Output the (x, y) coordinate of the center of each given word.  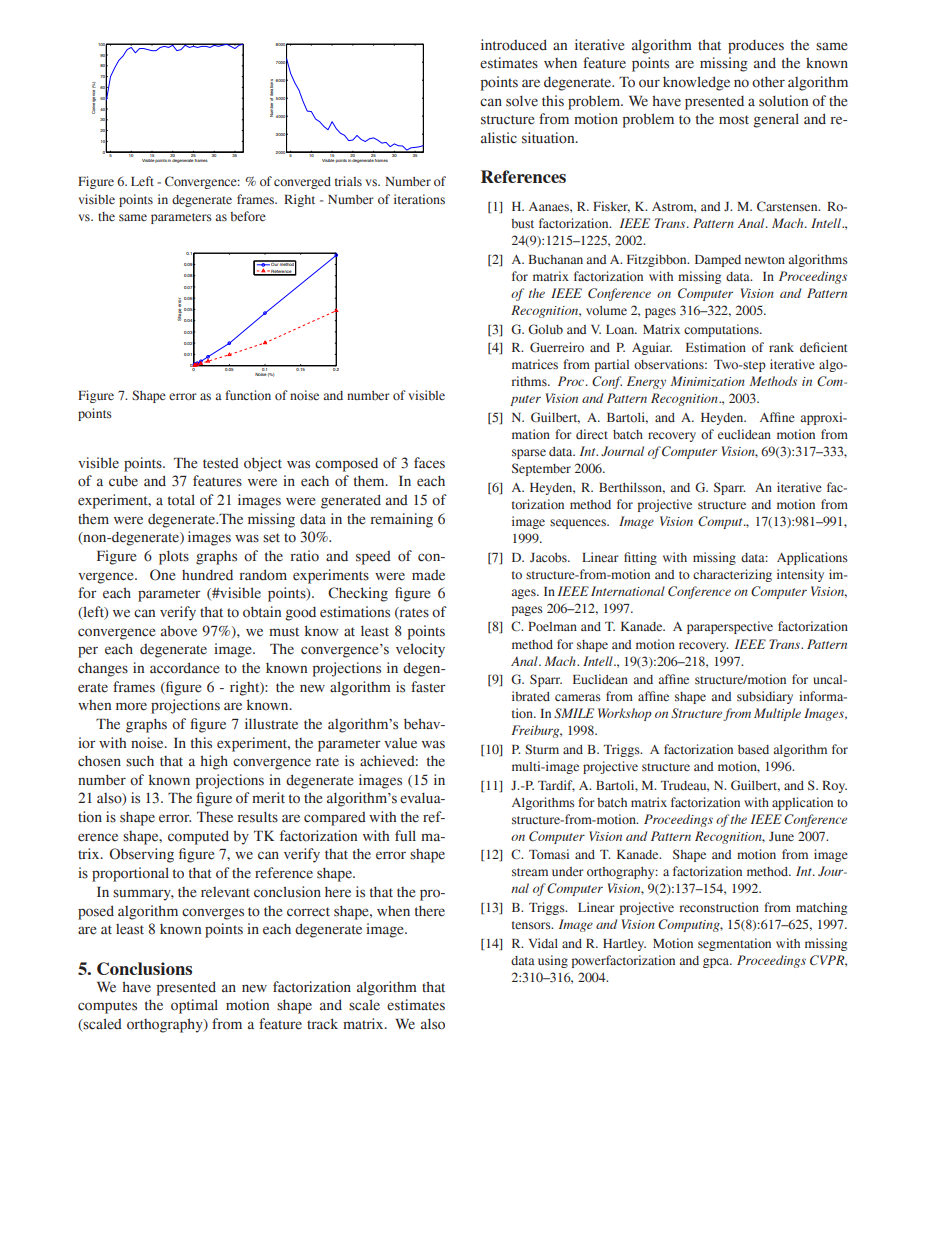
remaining (402, 520)
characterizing (732, 575)
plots (174, 557)
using (553, 961)
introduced (514, 45)
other (768, 82)
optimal (194, 1006)
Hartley (624, 945)
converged (302, 183)
